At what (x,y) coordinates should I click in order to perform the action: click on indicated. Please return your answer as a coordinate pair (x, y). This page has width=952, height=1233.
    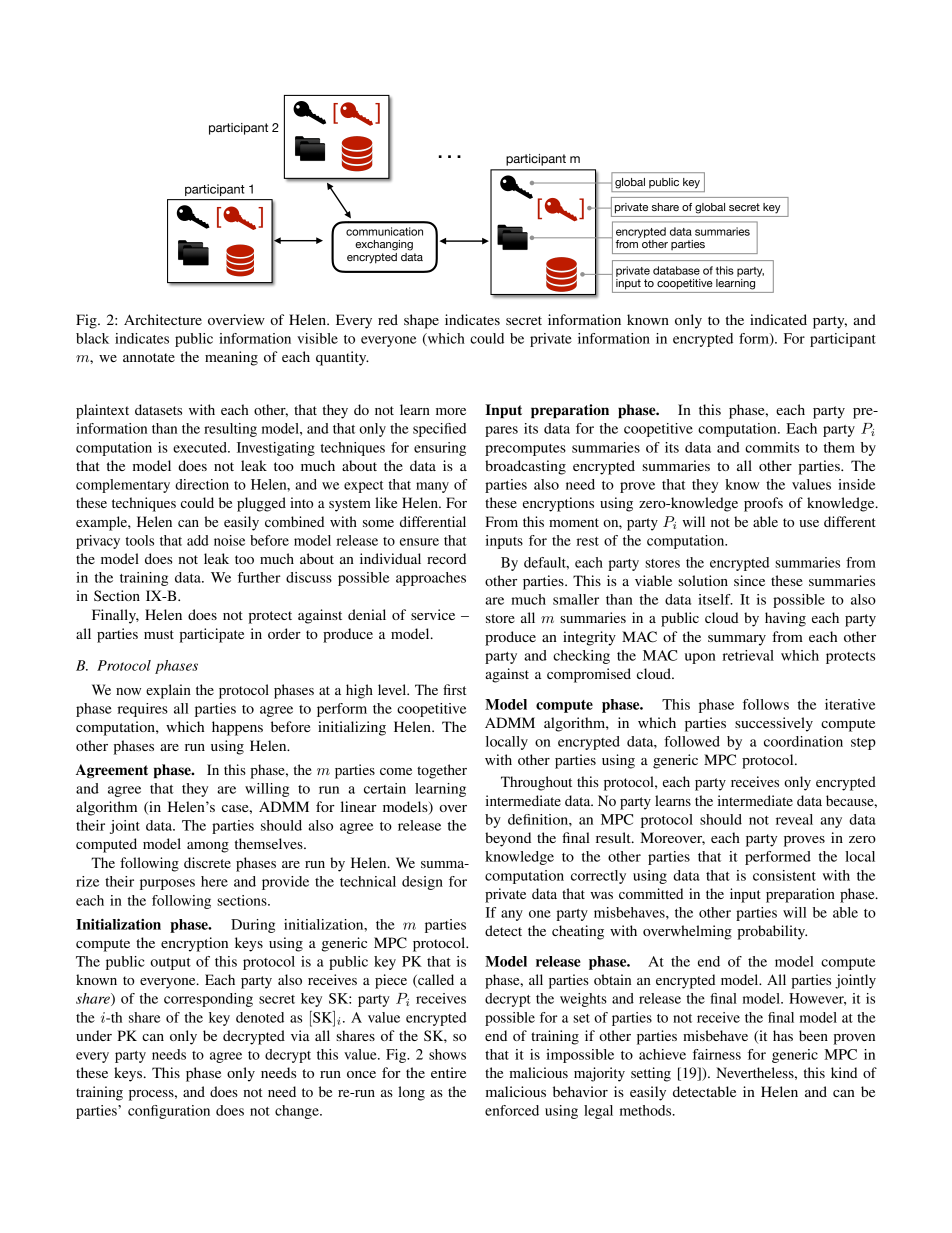
    Looking at the image, I should click on (778, 319).
